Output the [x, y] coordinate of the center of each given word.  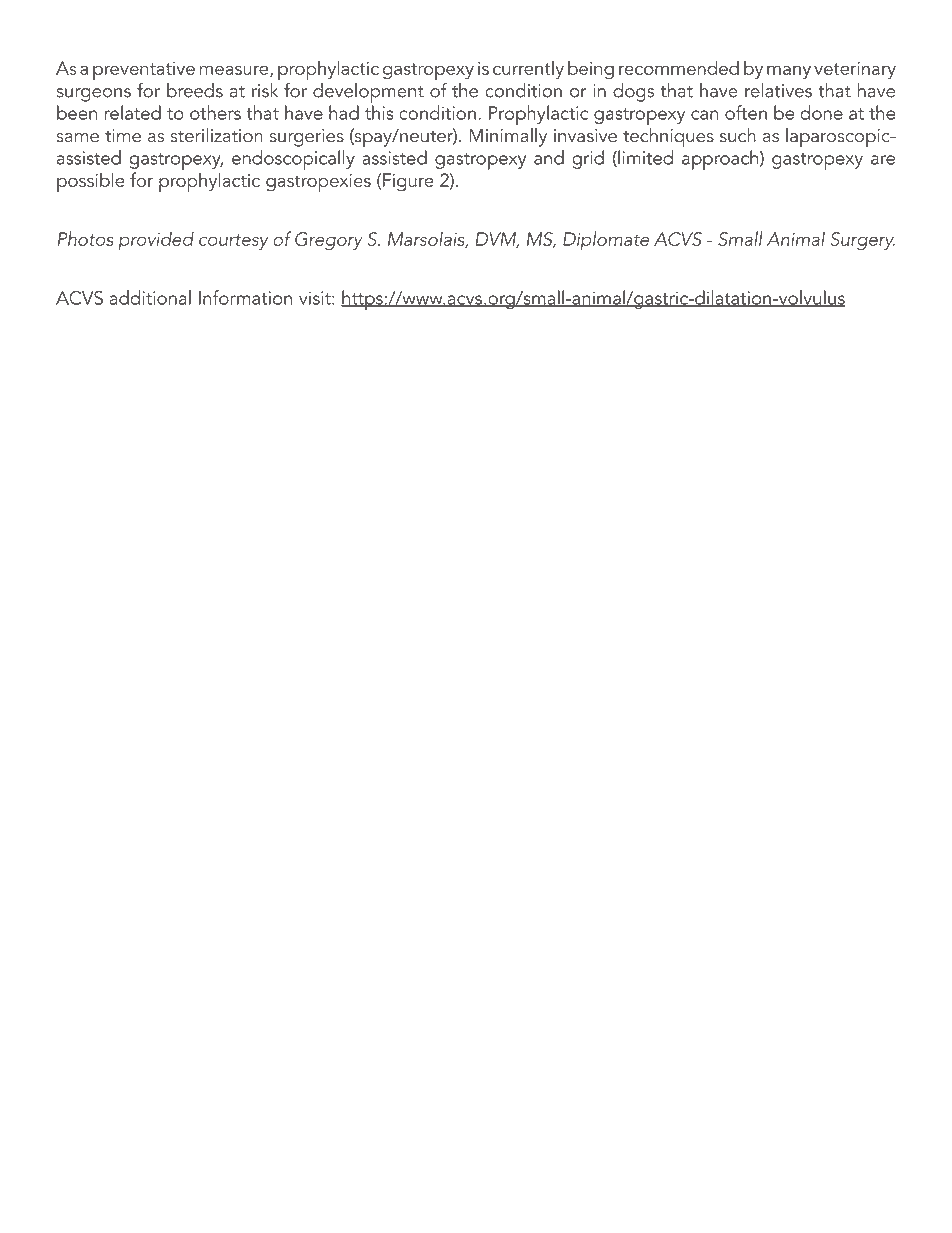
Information [245, 297]
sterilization [217, 135]
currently [528, 70]
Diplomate [606, 240]
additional [150, 297]
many [789, 72]
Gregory [329, 241]
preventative [144, 72]
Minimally [508, 137]
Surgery [862, 241]
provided [156, 240]
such [738, 135]
